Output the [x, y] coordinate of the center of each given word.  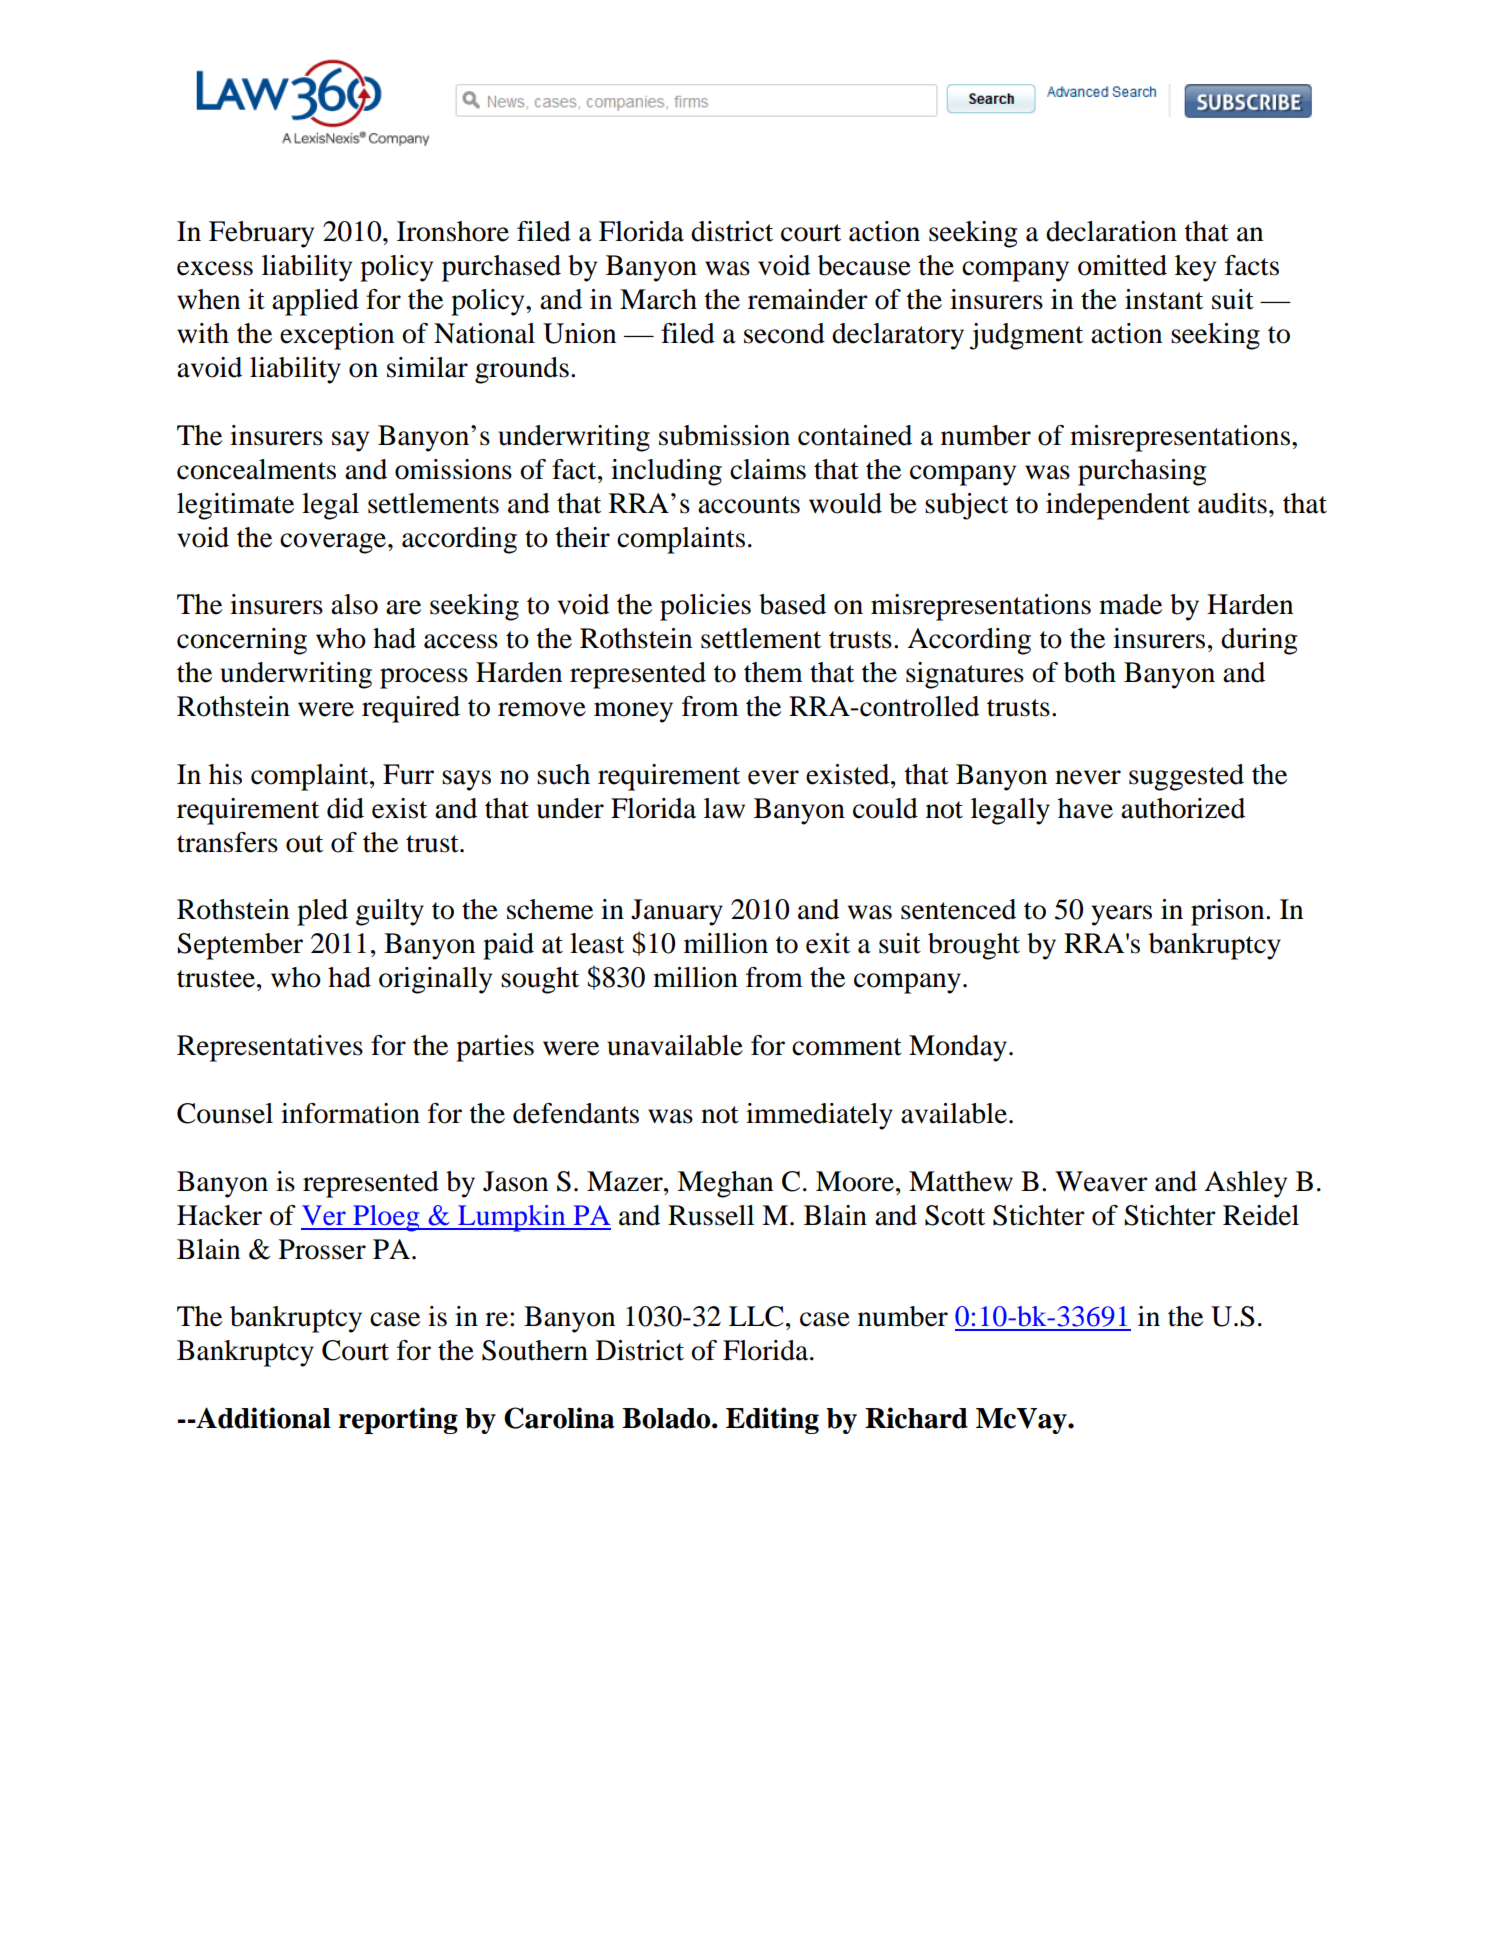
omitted [1122, 265]
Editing [772, 1420]
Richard [916, 1418]
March [658, 299]
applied [315, 302]
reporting [398, 1420]
